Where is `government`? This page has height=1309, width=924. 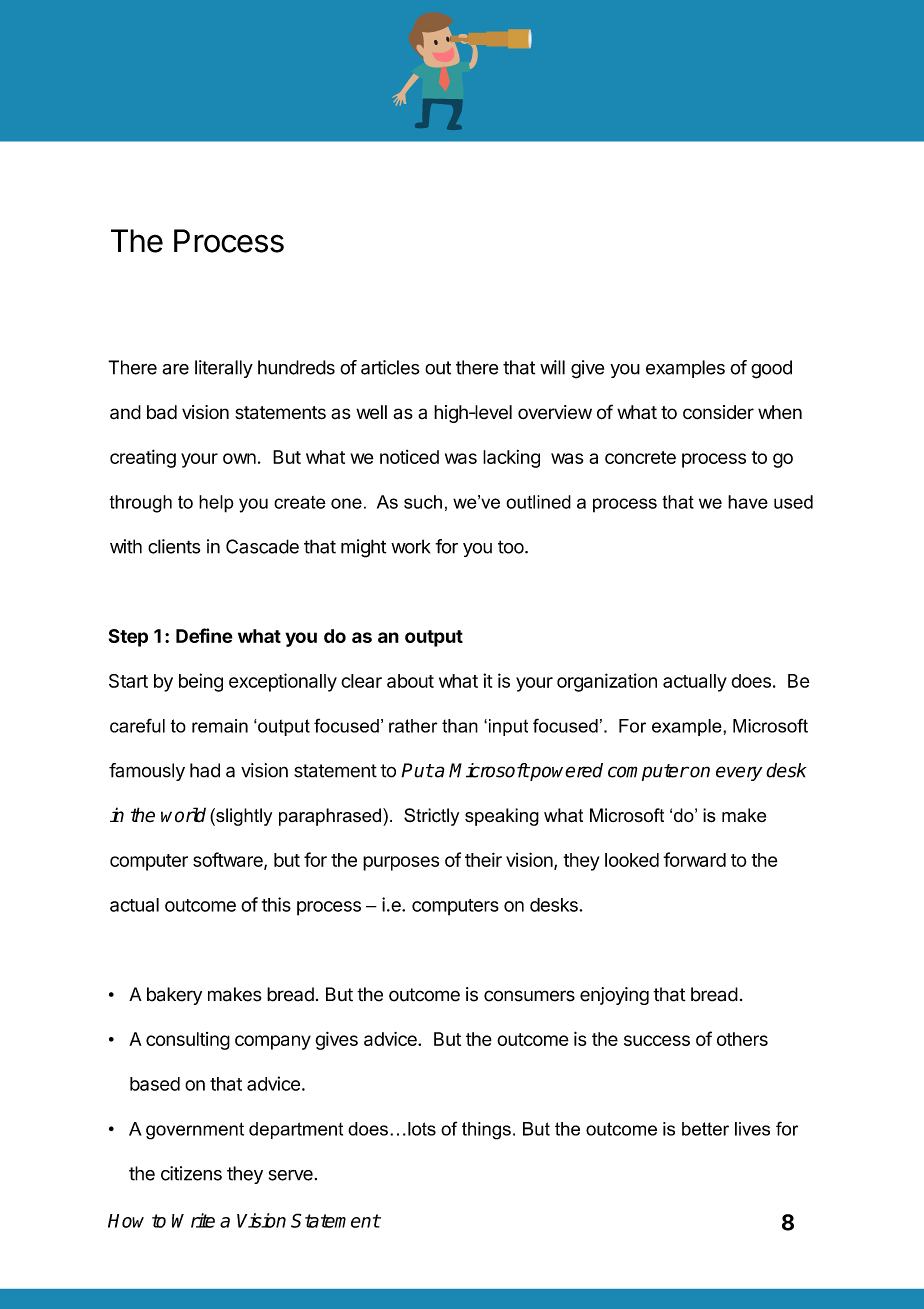 government is located at coordinates (195, 1131).
